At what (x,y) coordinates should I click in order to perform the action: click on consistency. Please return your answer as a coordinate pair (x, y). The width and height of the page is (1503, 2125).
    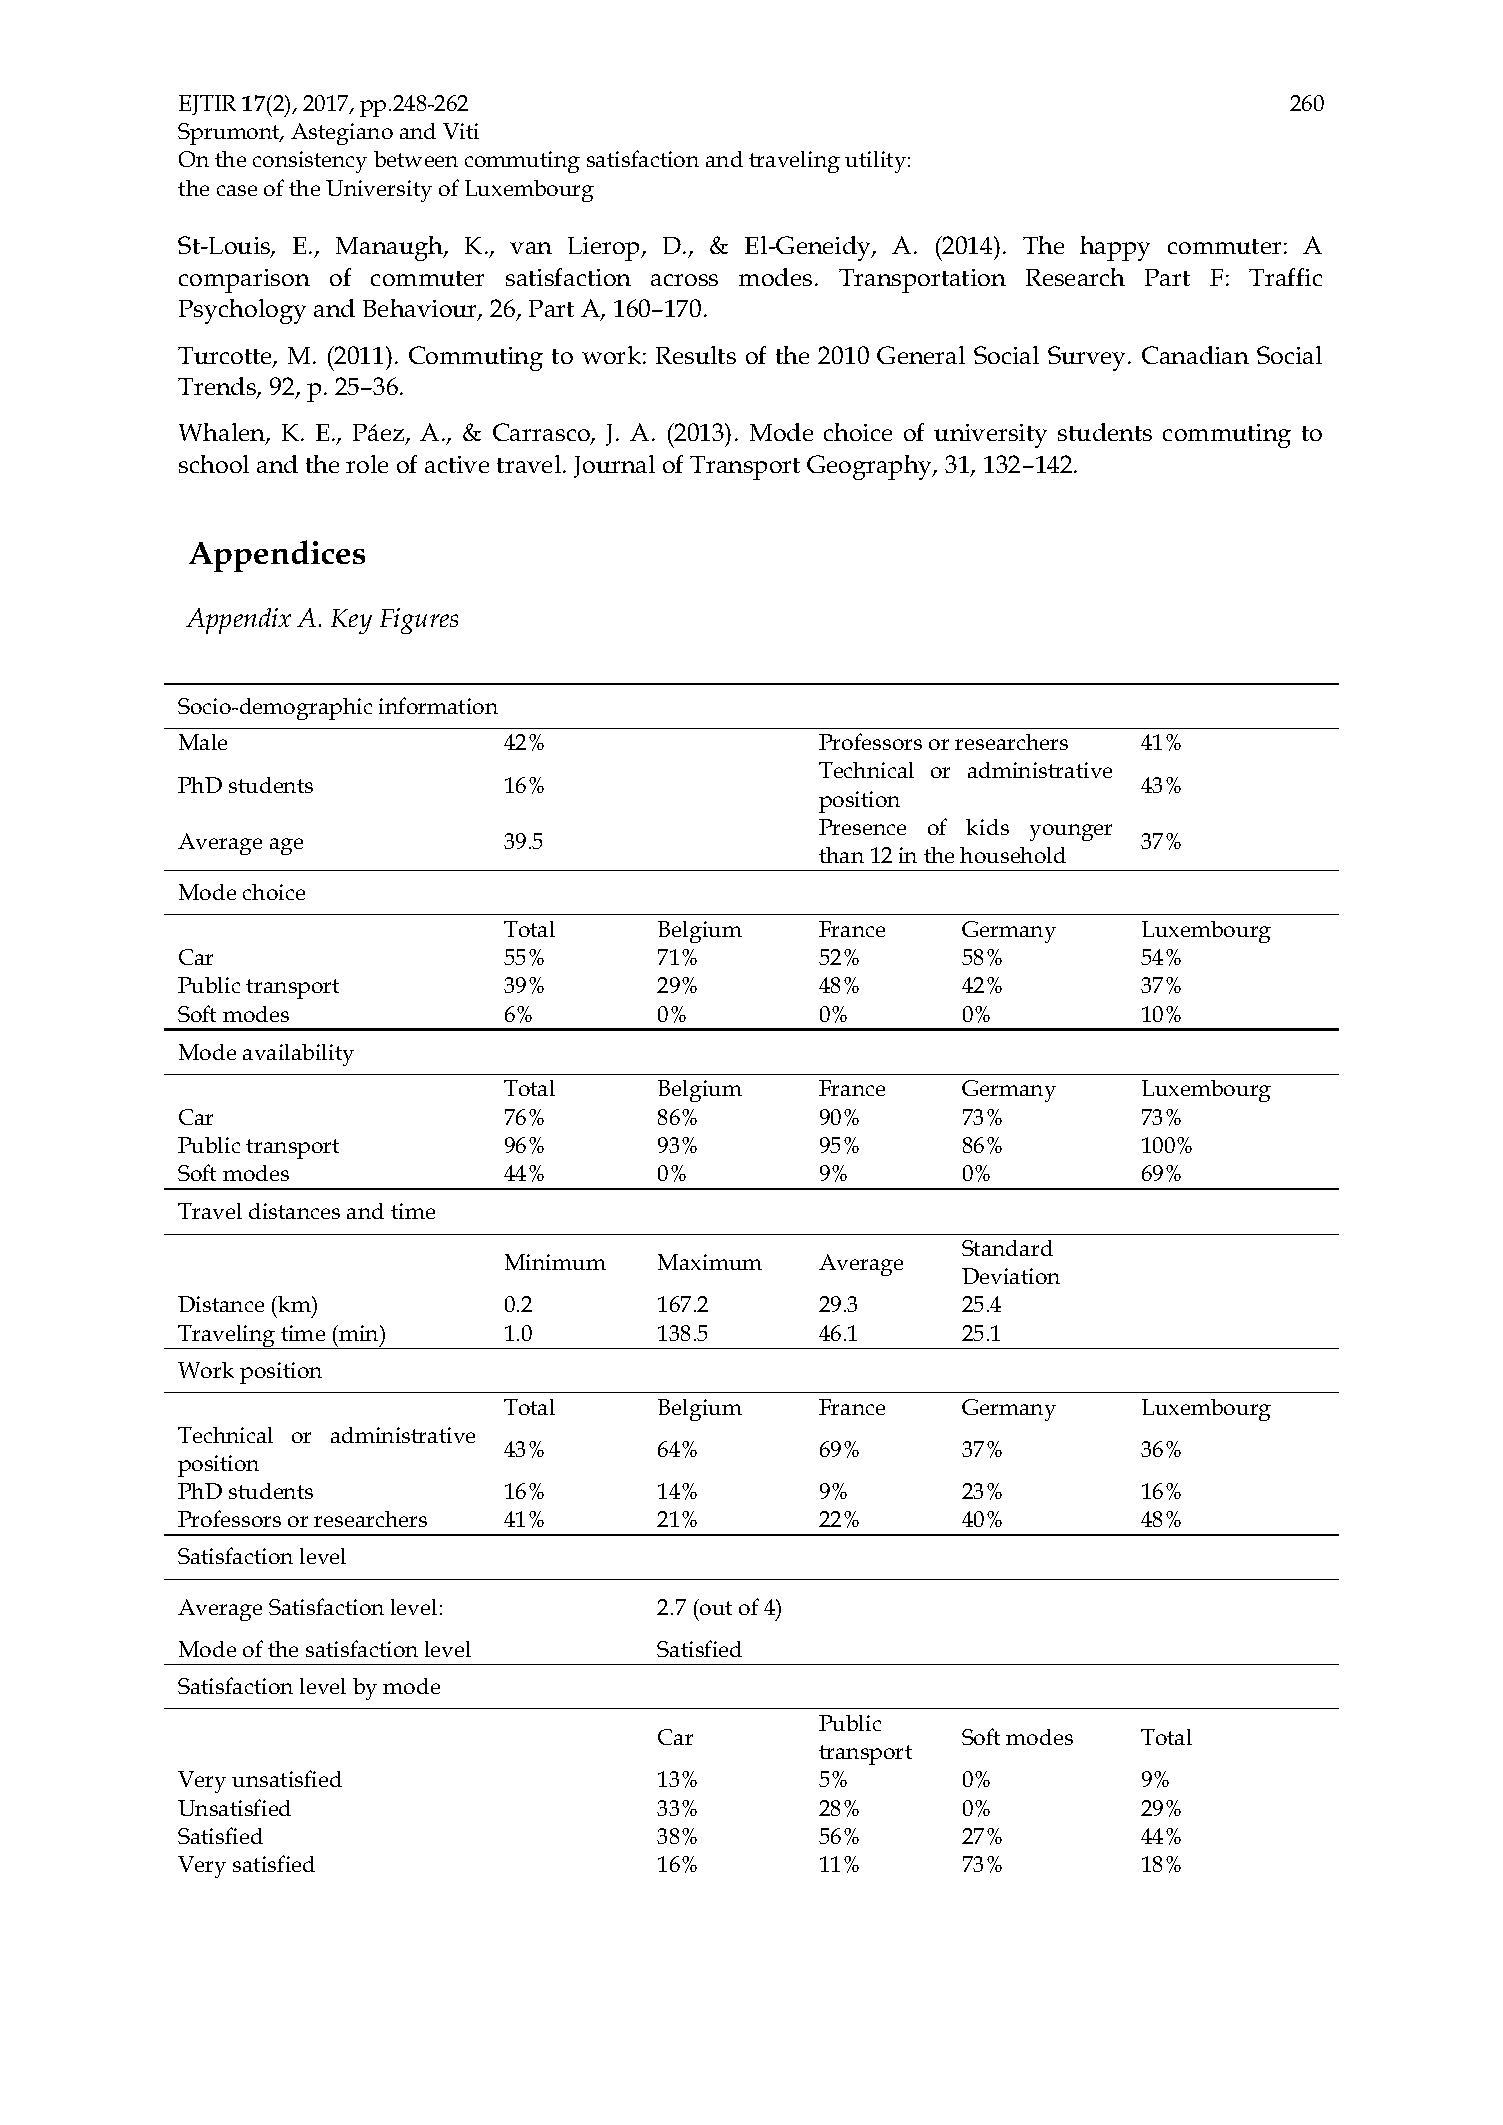
    Looking at the image, I should click on (310, 162).
